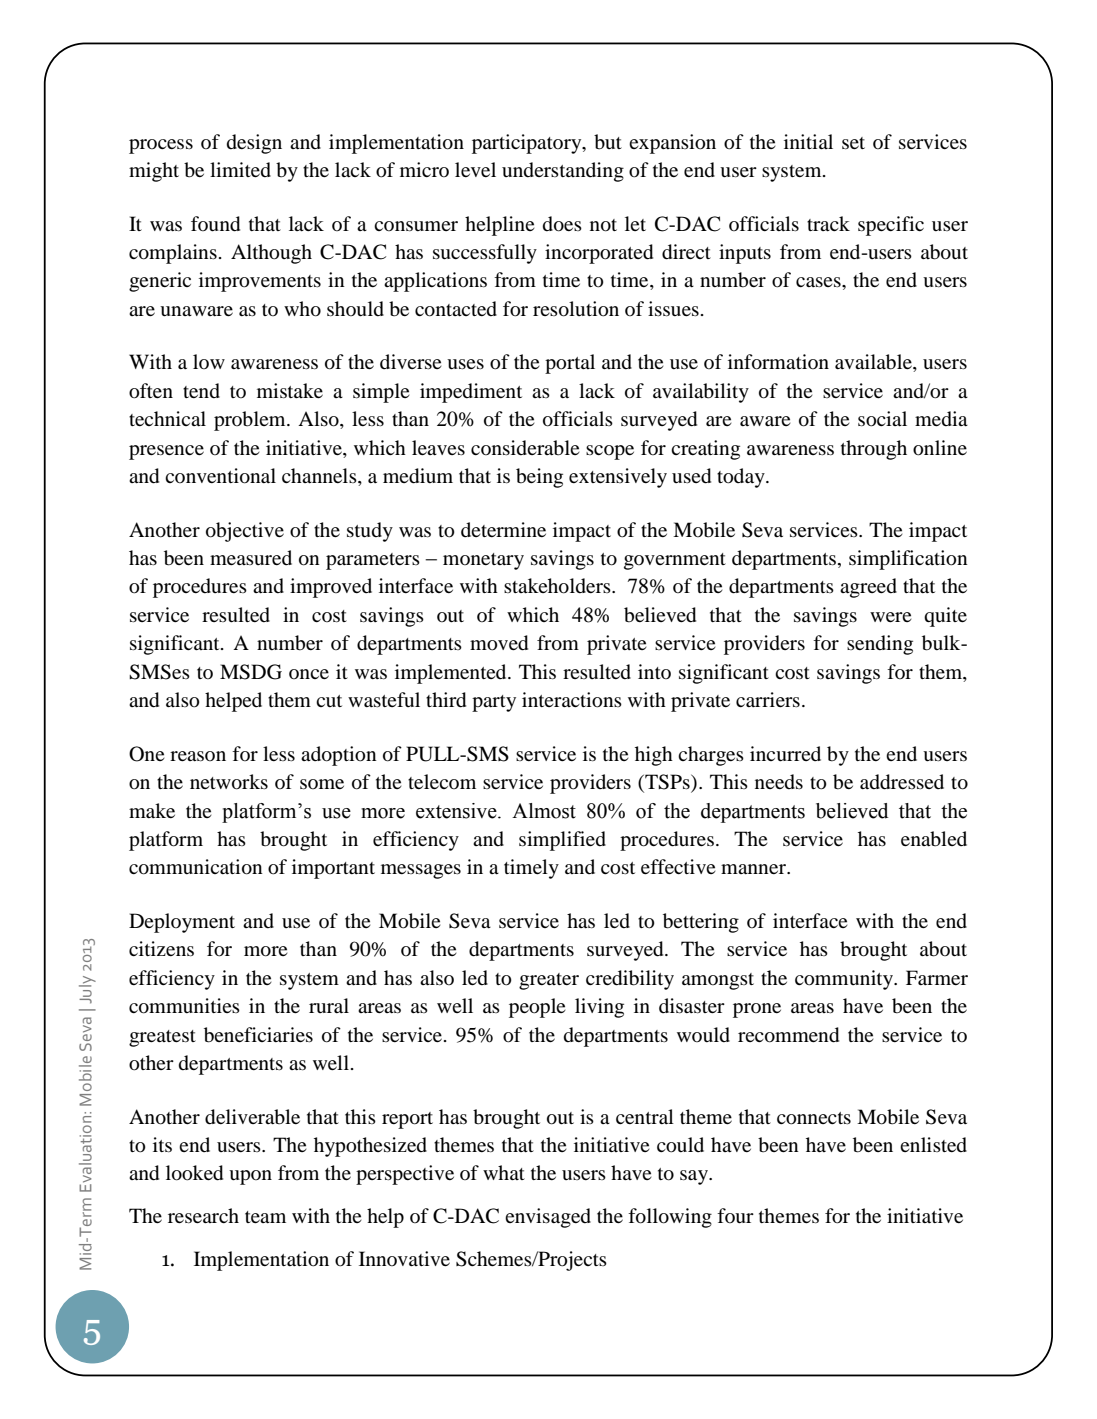 This page has height=1419, width=1097. Describe the element at coordinates (240, 170) in the page. I see `limited` at that location.
